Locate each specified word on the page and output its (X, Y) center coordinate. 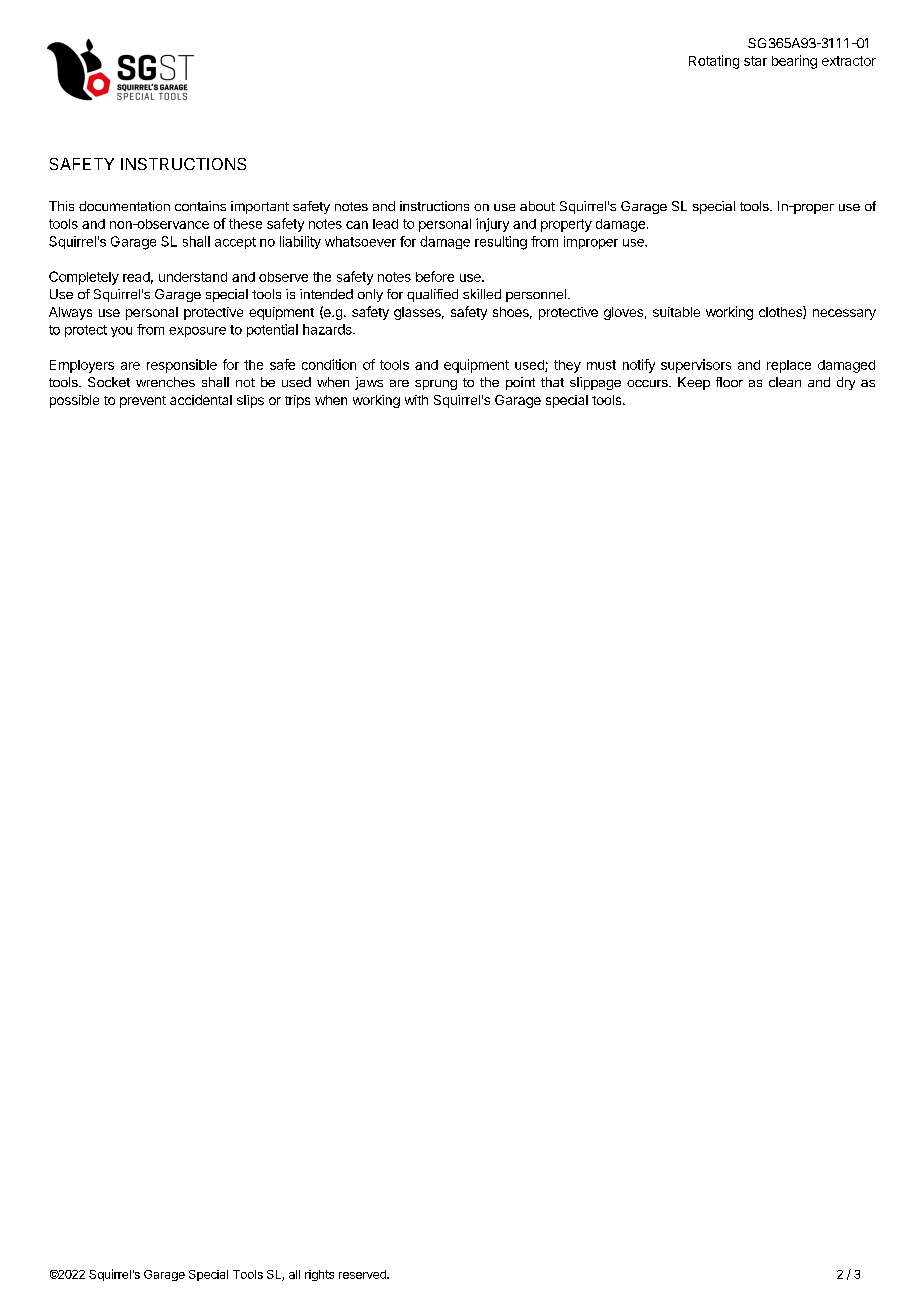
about (537, 206)
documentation (124, 206)
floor (729, 382)
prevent (143, 402)
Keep (694, 383)
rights (319, 1275)
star (755, 61)
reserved (363, 1274)
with (416, 400)
